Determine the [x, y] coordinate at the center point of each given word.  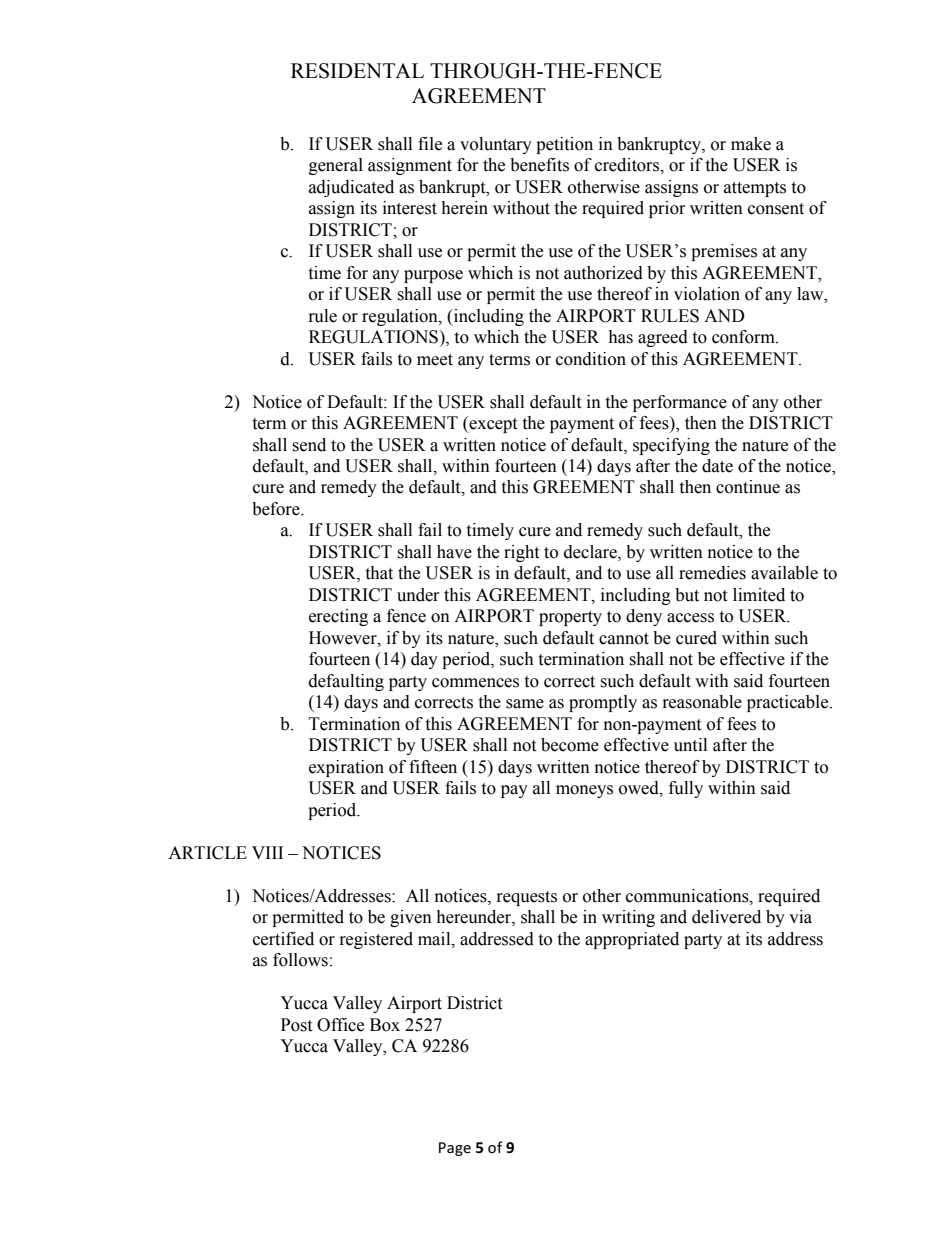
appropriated [632, 940]
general [336, 166]
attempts [755, 189]
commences [475, 683]
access [690, 618]
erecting [338, 617]
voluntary [496, 145]
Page [455, 1149]
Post [296, 1025]
